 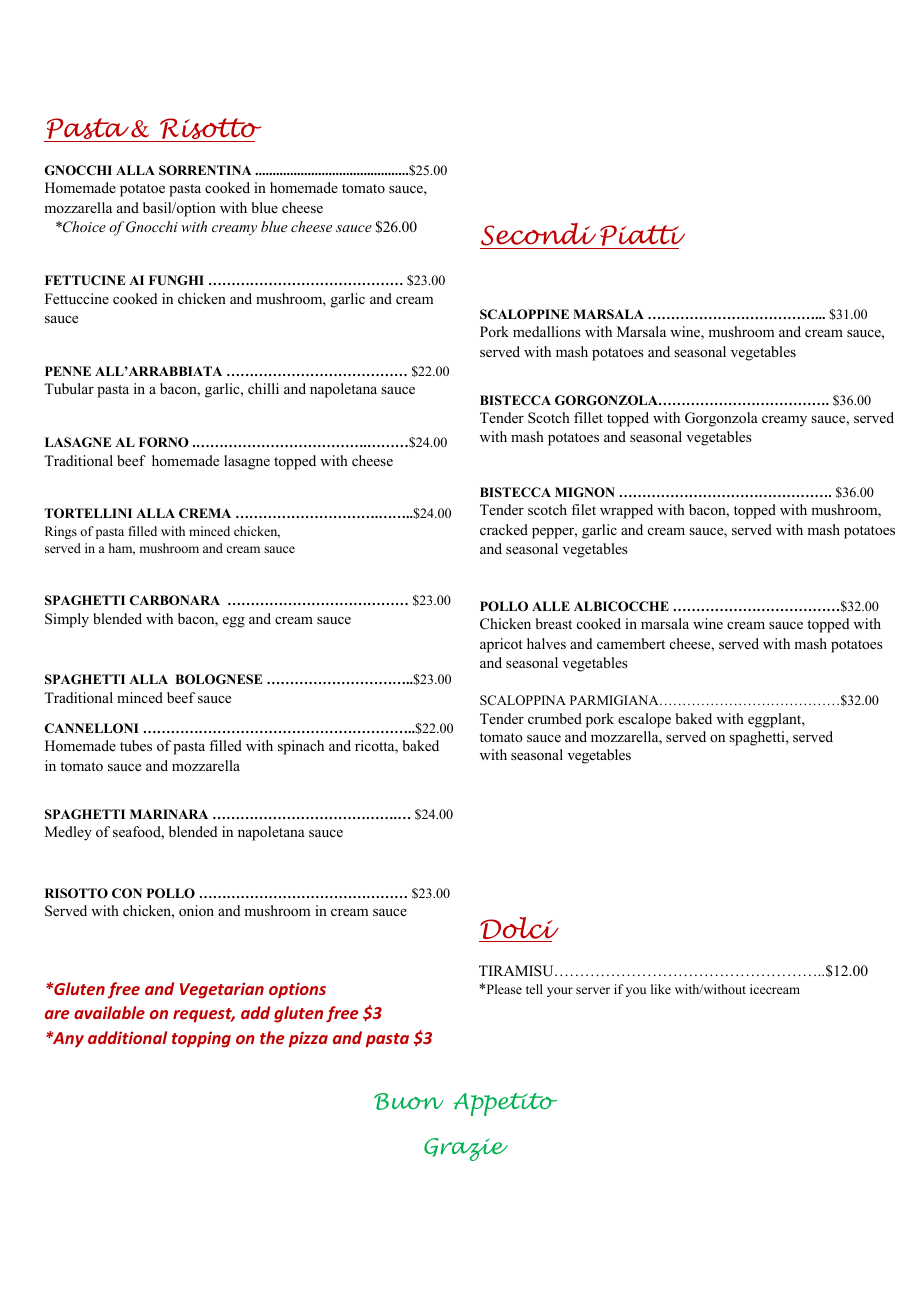 I want to click on Fettuccine, so click(x=77, y=298).
